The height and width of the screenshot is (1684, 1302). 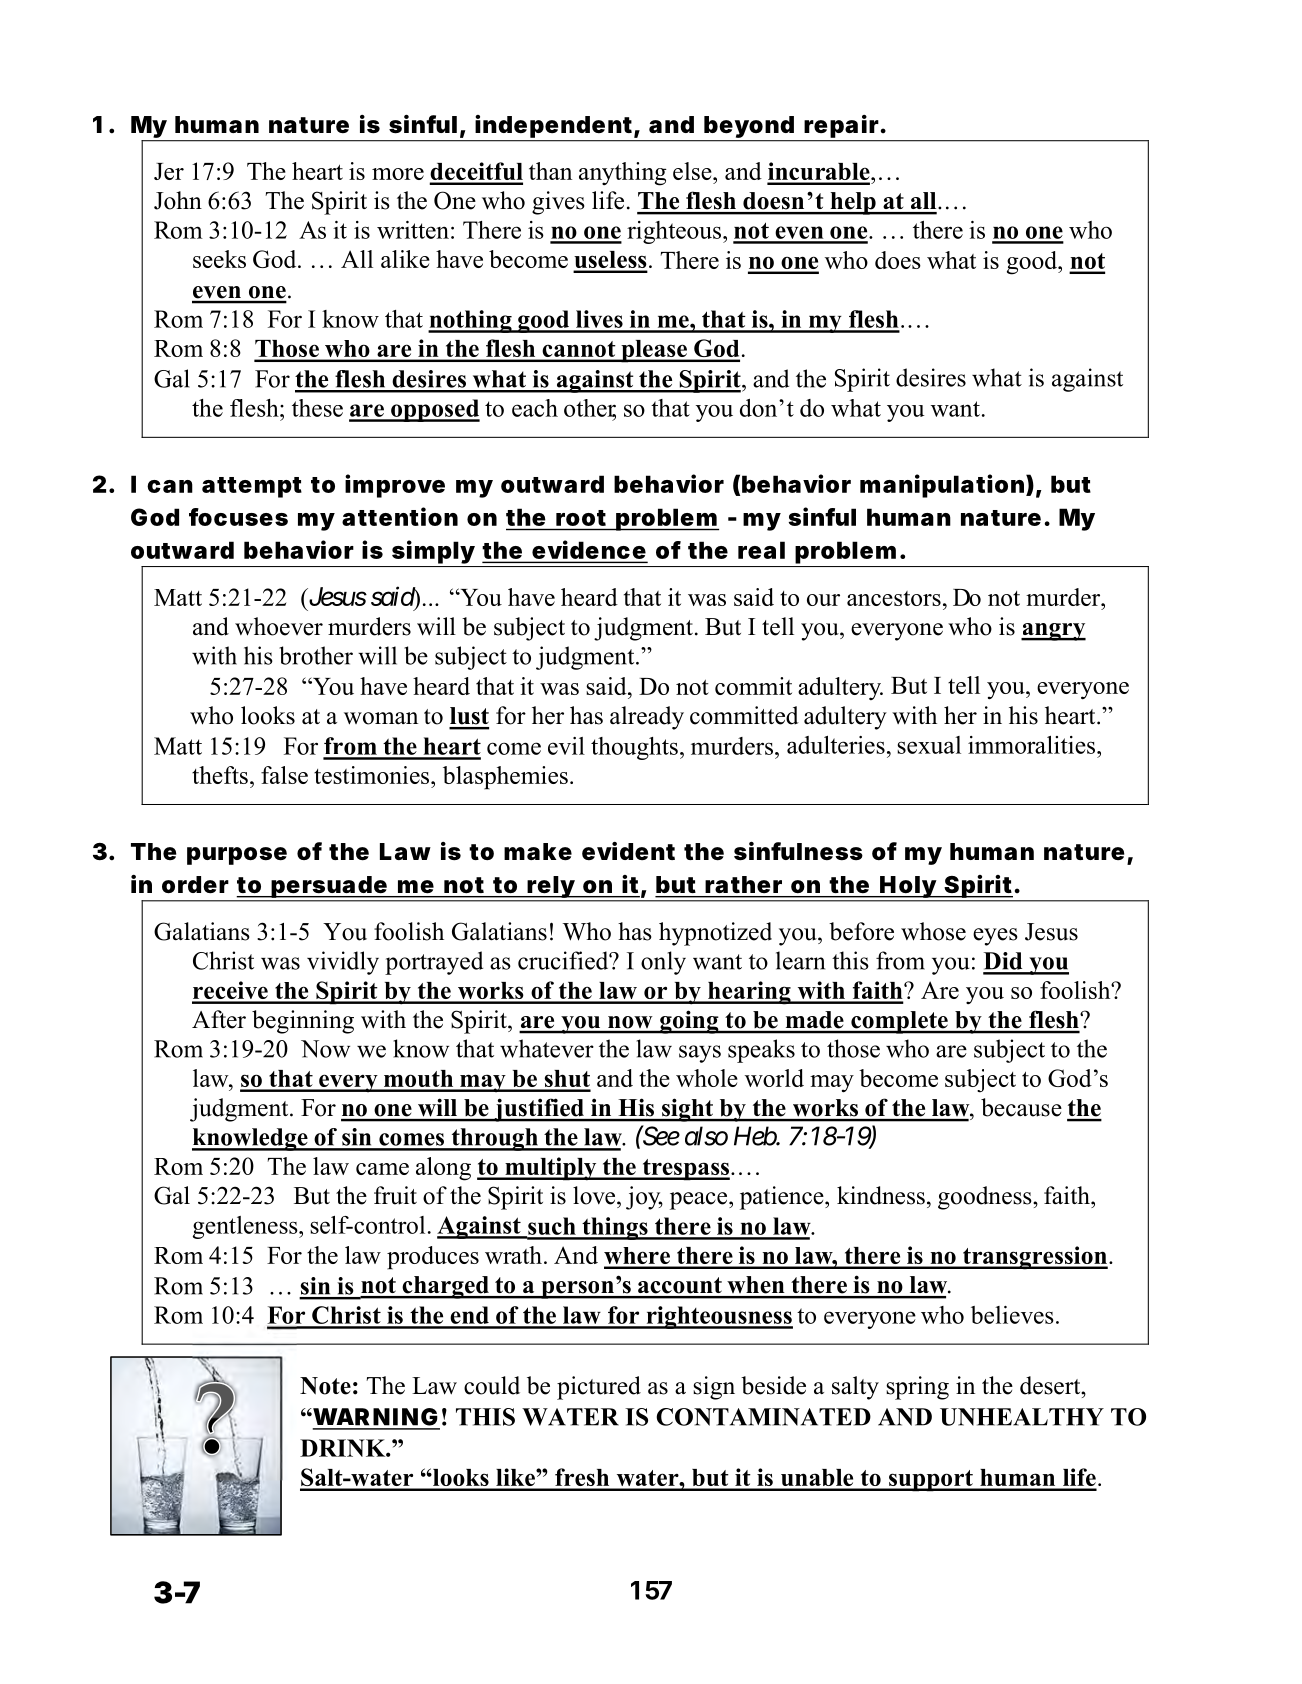 I want to click on Note, so click(x=325, y=1386).
